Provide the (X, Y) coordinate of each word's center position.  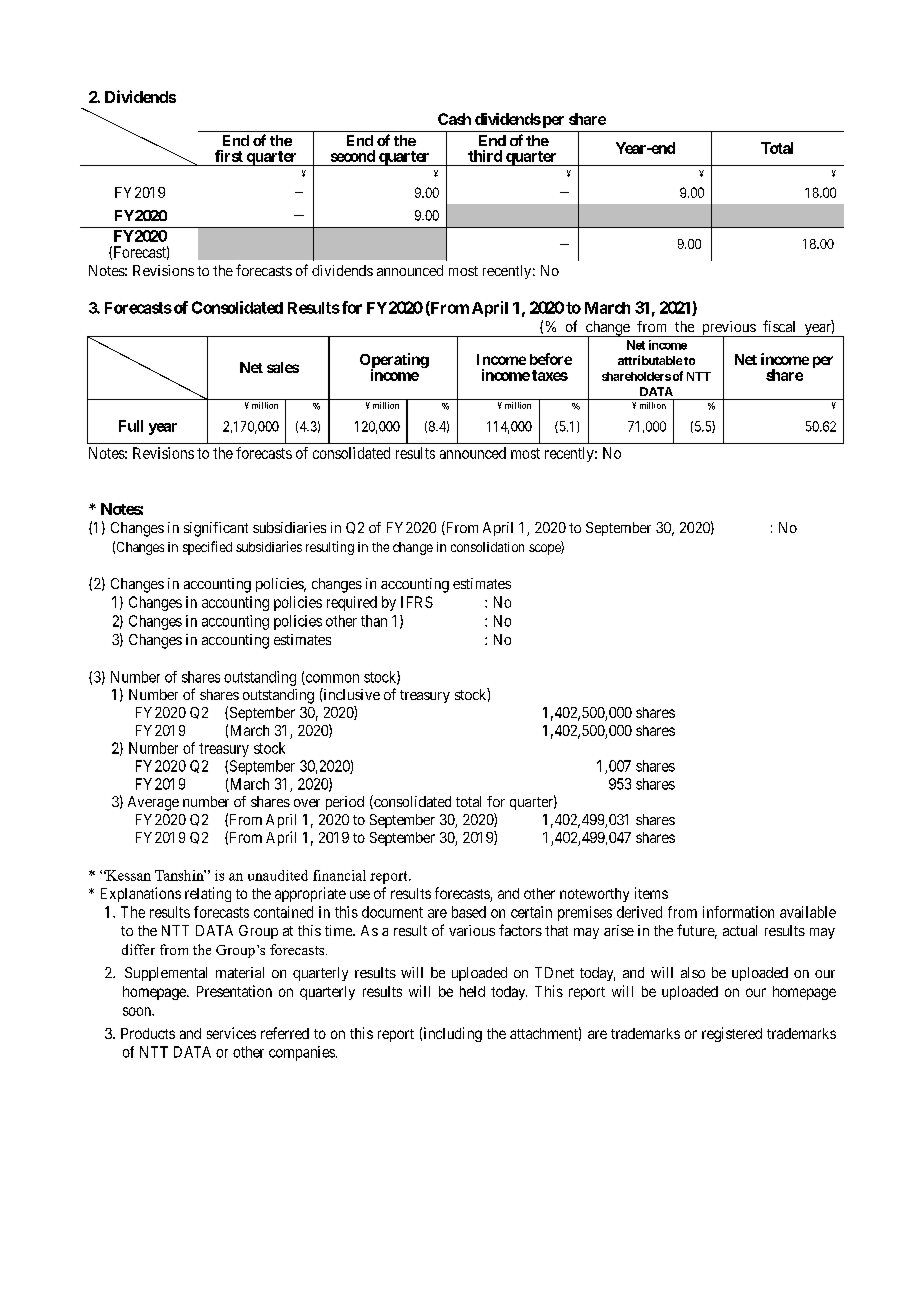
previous (728, 329)
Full (131, 426)
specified (207, 548)
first (229, 156)
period (345, 803)
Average (153, 803)
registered (732, 1034)
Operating (394, 362)
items (651, 893)
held (472, 991)
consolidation (487, 547)
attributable (650, 360)
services (231, 1033)
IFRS (417, 602)
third (485, 156)
